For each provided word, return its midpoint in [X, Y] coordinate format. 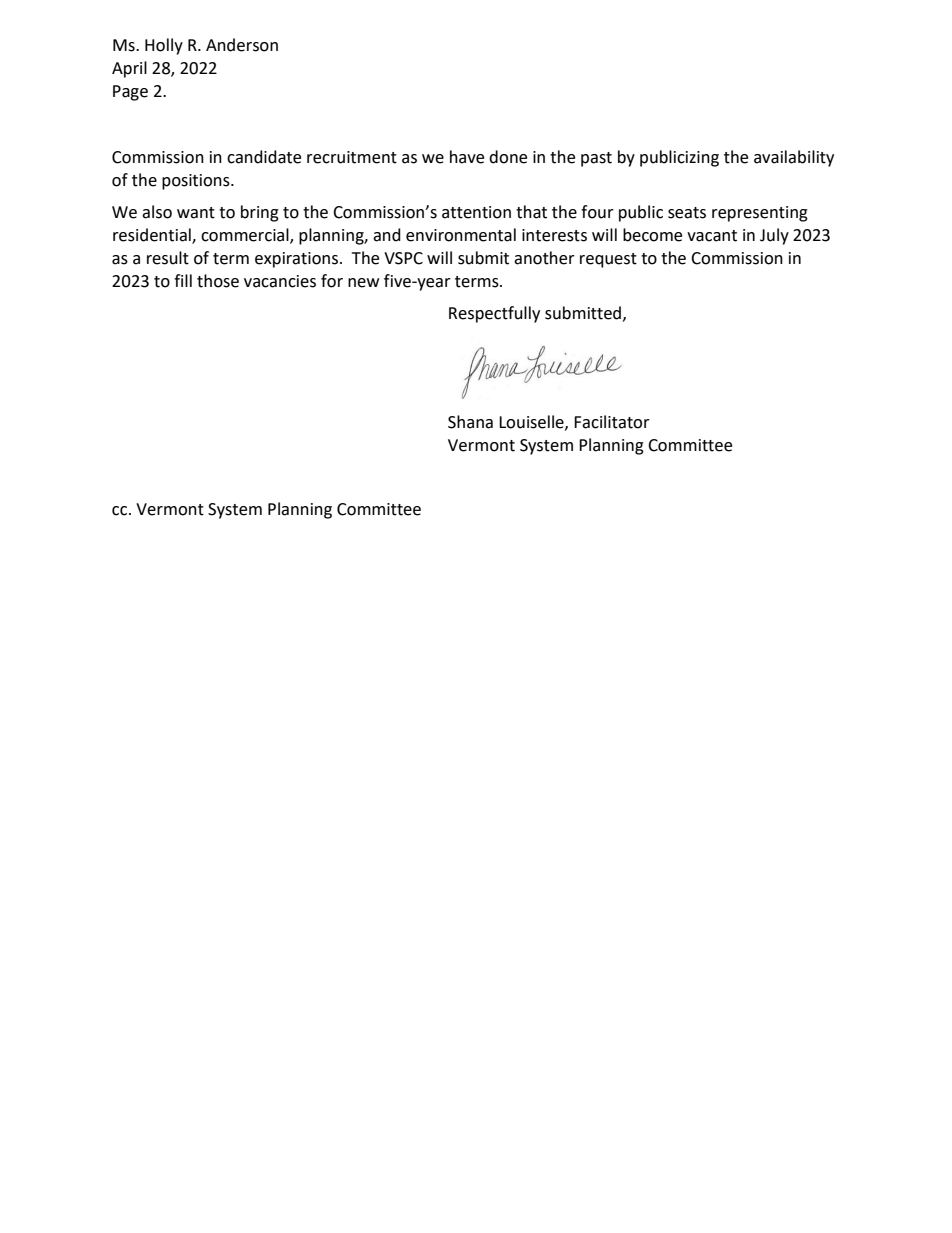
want [196, 213]
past [596, 159]
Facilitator [612, 422]
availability [794, 158]
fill [183, 280]
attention [476, 212]
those [218, 281]
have [467, 157]
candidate [264, 157]
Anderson [242, 45]
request [608, 260]
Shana [470, 422]
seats [687, 213]
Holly [164, 46]
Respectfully [494, 314]
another [544, 258]
